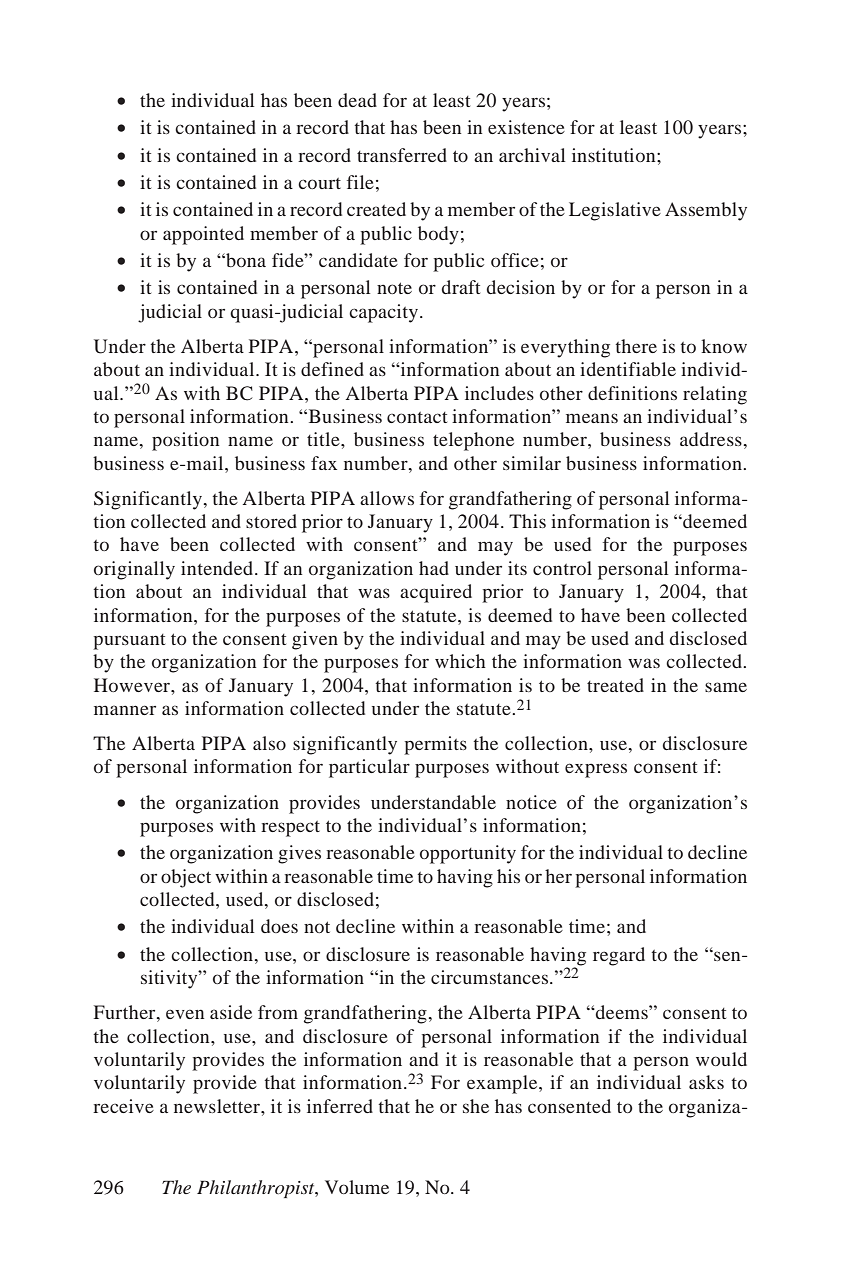  What do you see at coordinates (203, 235) in the document?
I see `appointed` at bounding box center [203, 235].
